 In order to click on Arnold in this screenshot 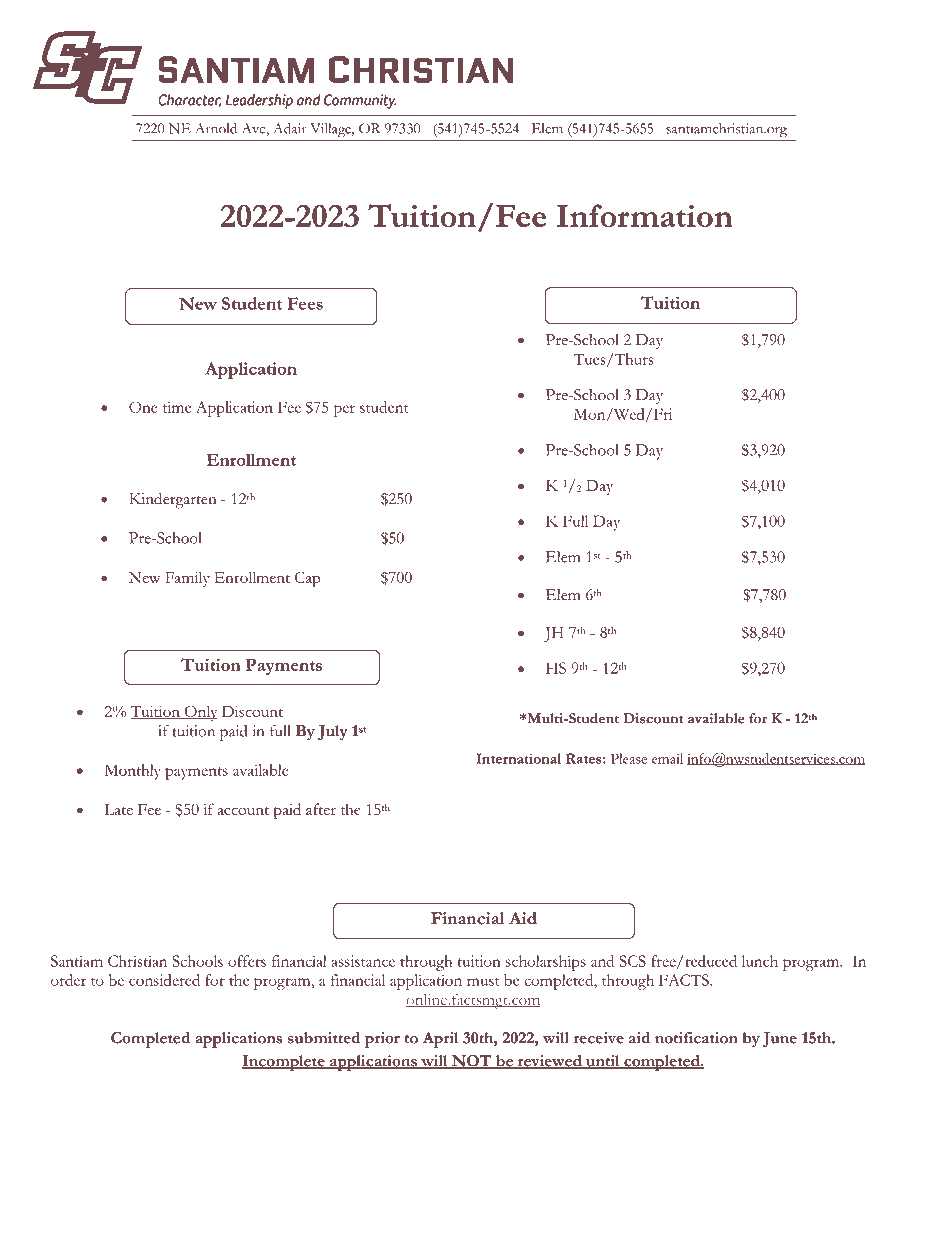, I will do `click(216, 128)`.
